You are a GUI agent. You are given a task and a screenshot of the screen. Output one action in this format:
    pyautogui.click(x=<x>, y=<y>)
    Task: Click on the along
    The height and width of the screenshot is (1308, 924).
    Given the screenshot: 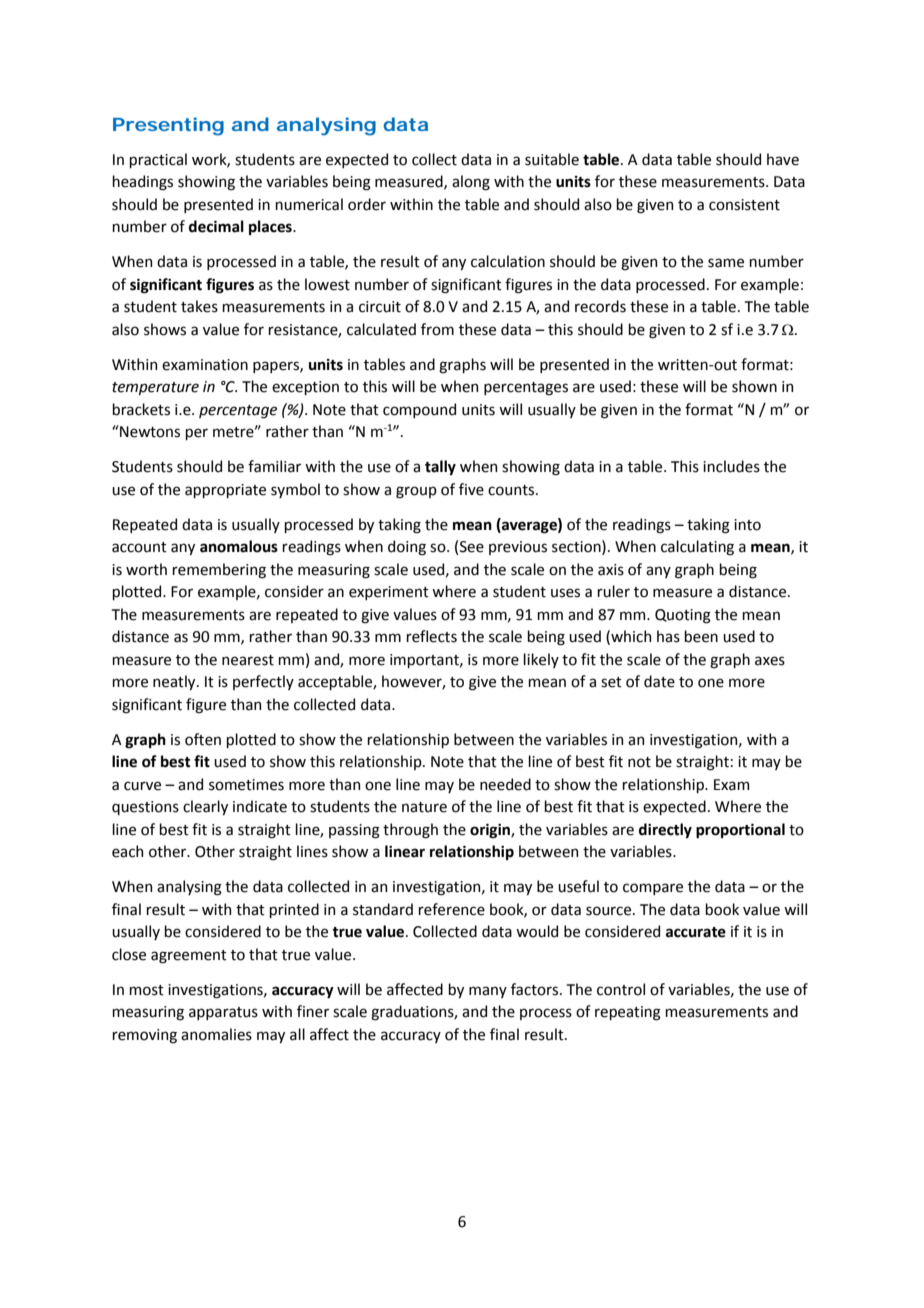 What is the action you would take?
    pyautogui.click(x=471, y=183)
